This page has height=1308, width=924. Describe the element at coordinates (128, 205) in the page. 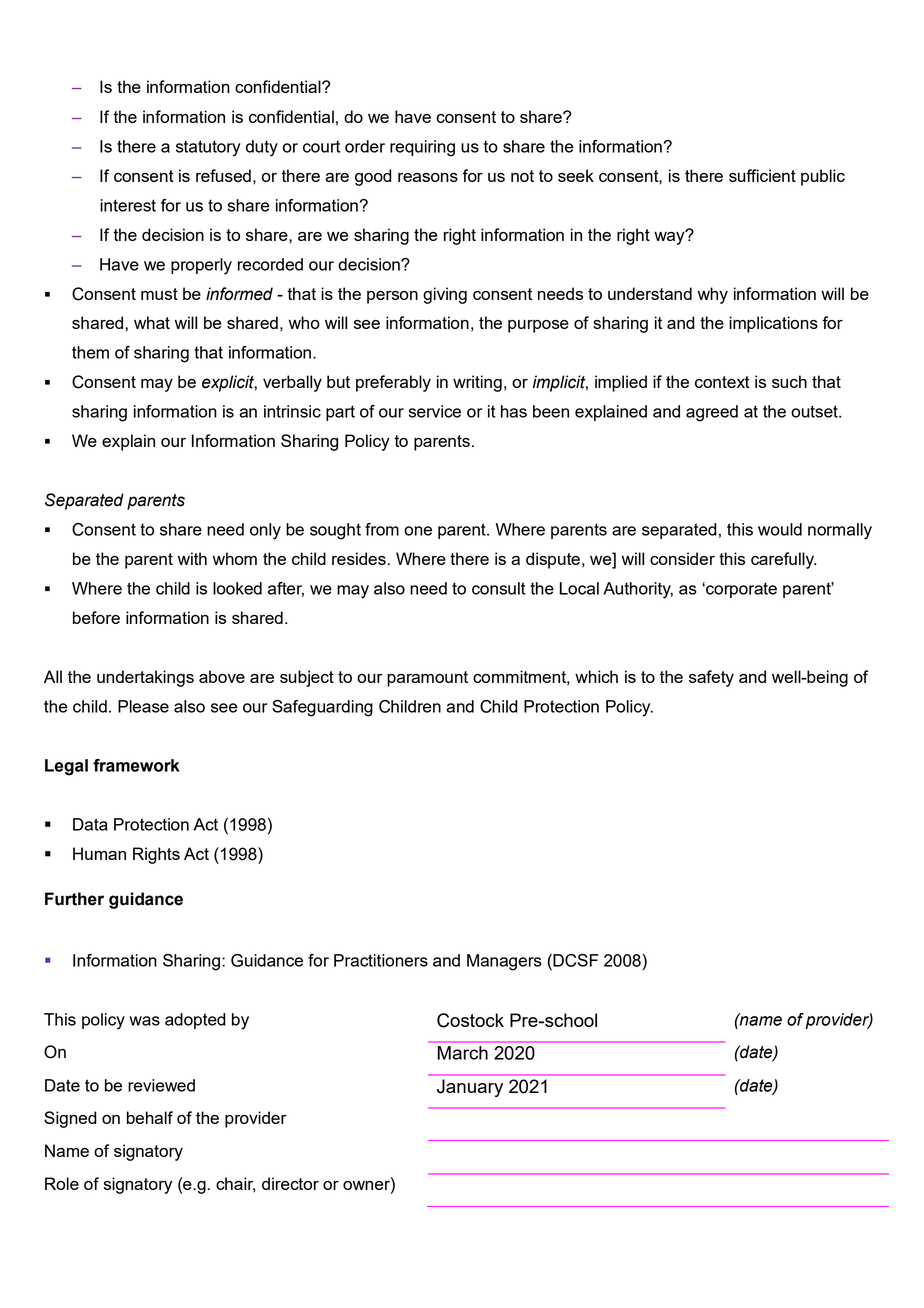

I see `interest` at that location.
